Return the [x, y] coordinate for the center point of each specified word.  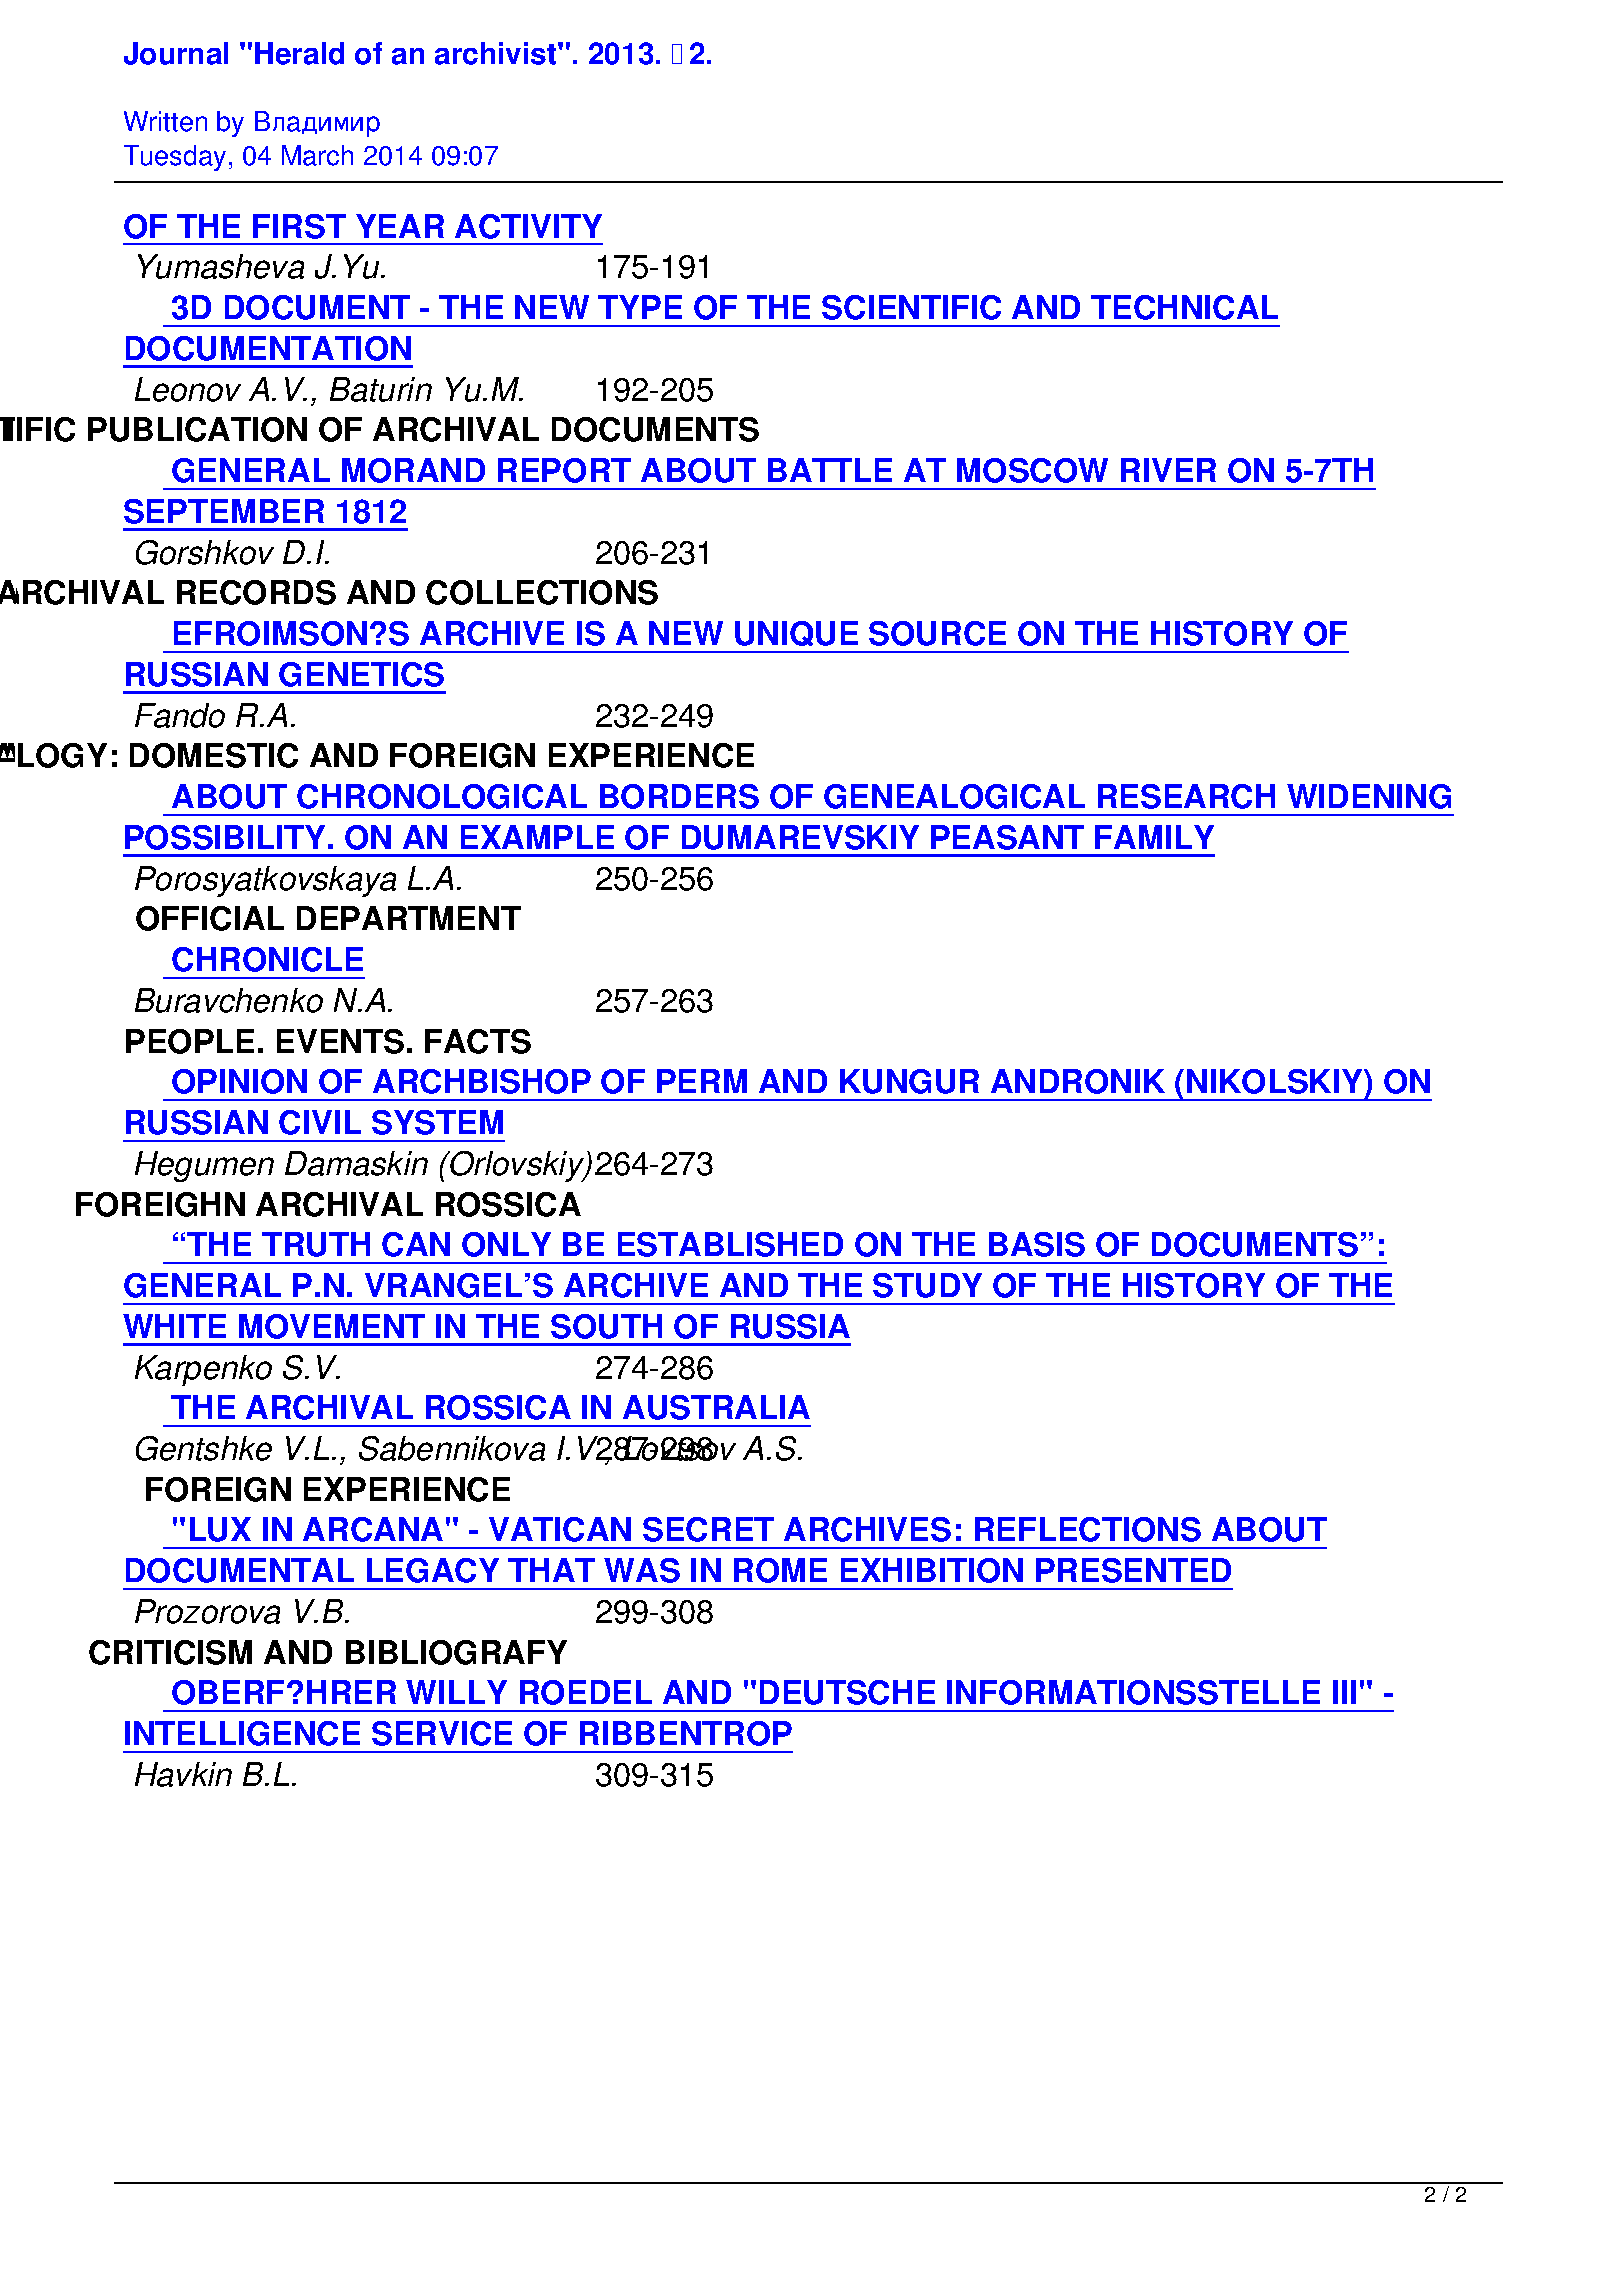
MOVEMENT [332, 1326]
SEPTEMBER [224, 511]
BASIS [1037, 1244]
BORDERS [679, 796]
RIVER [1168, 470]
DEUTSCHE [847, 1692]
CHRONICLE [267, 959]
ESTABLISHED [730, 1244]
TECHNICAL [1184, 307]
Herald [299, 53]
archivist [497, 53]
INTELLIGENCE [242, 1733]
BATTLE [830, 470]
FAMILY [1154, 837]
